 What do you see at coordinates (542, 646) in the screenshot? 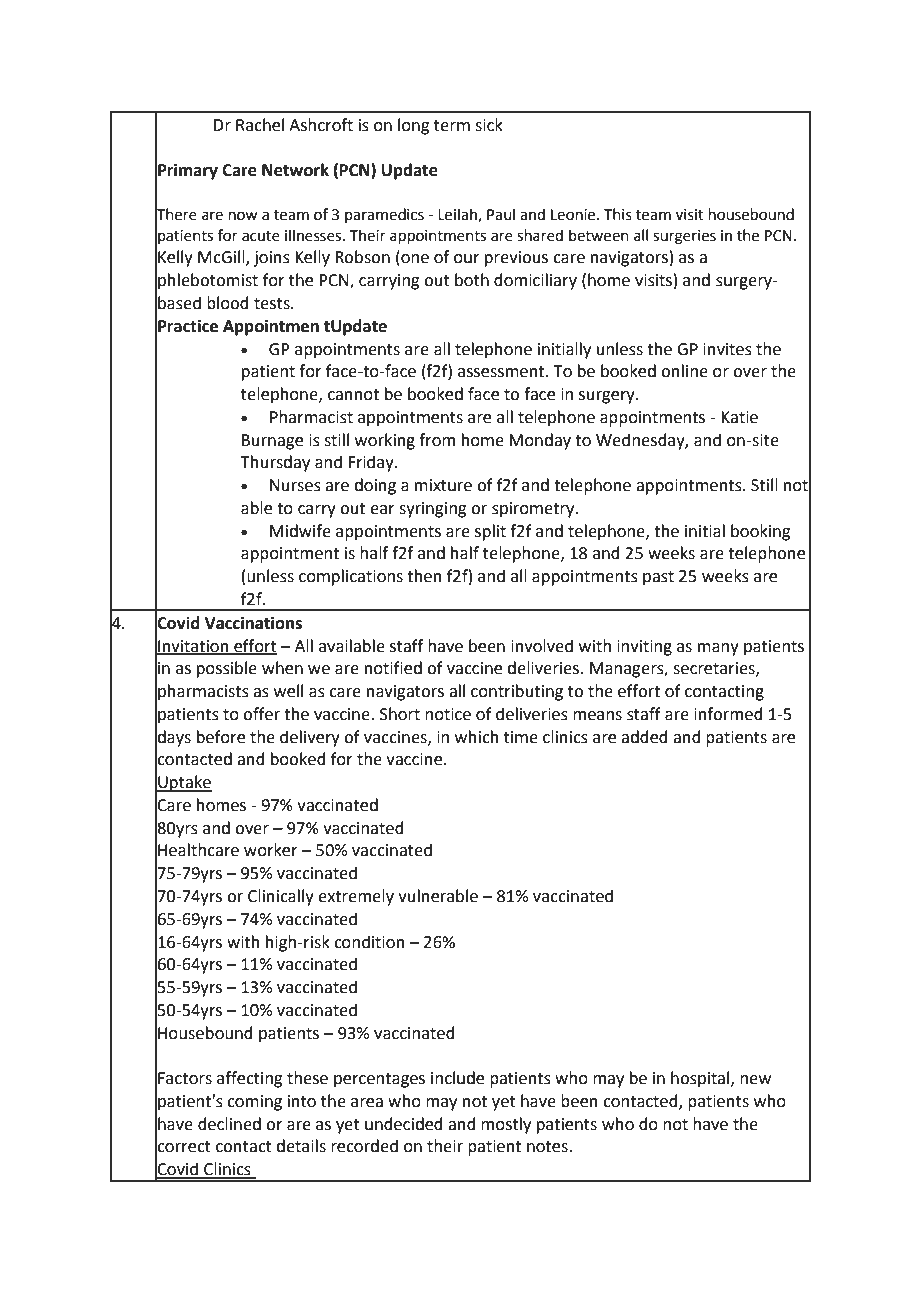
I see `involved` at bounding box center [542, 646].
